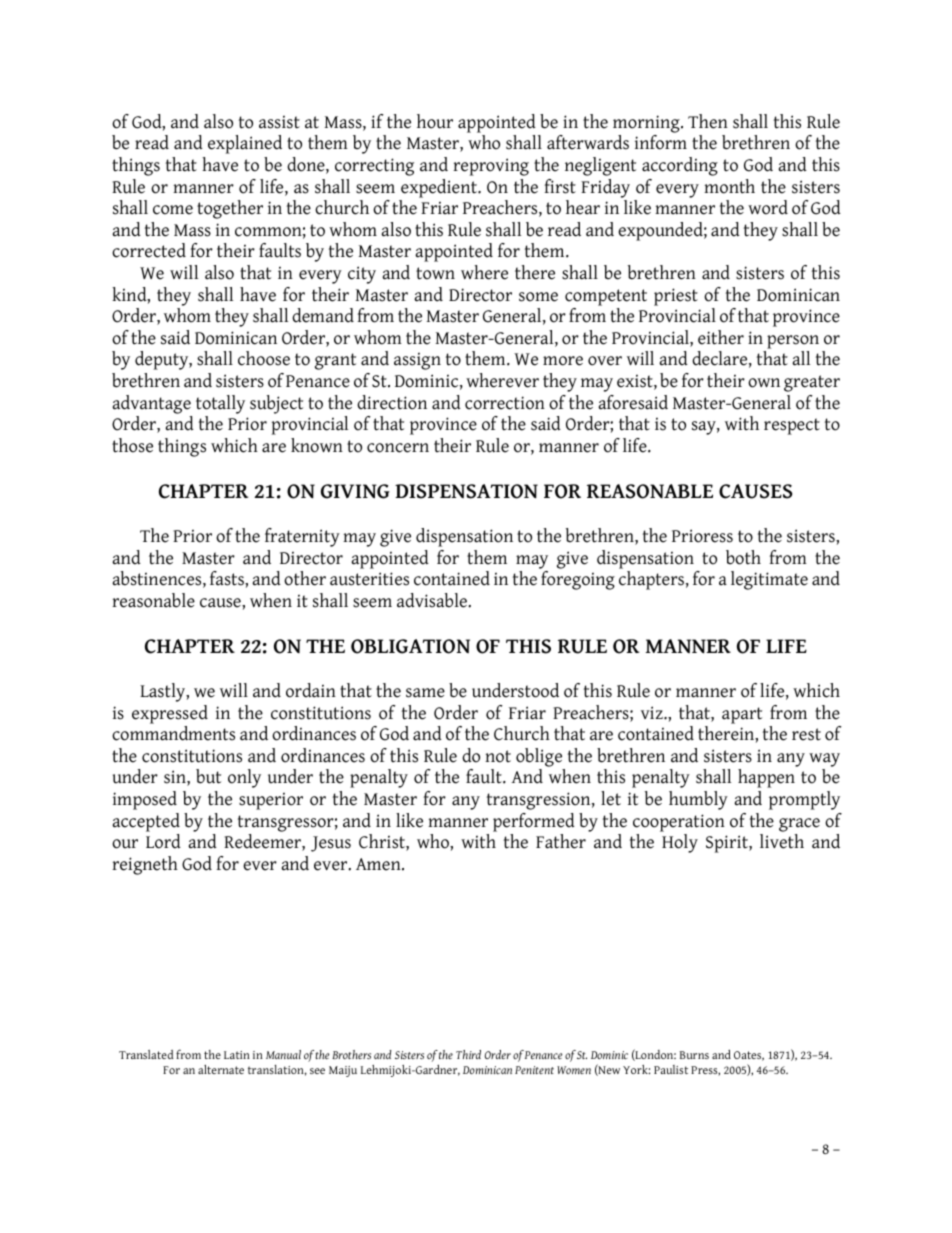 This document has height=1233, width=952. What do you see at coordinates (173, 733) in the document?
I see `commandments` at bounding box center [173, 733].
